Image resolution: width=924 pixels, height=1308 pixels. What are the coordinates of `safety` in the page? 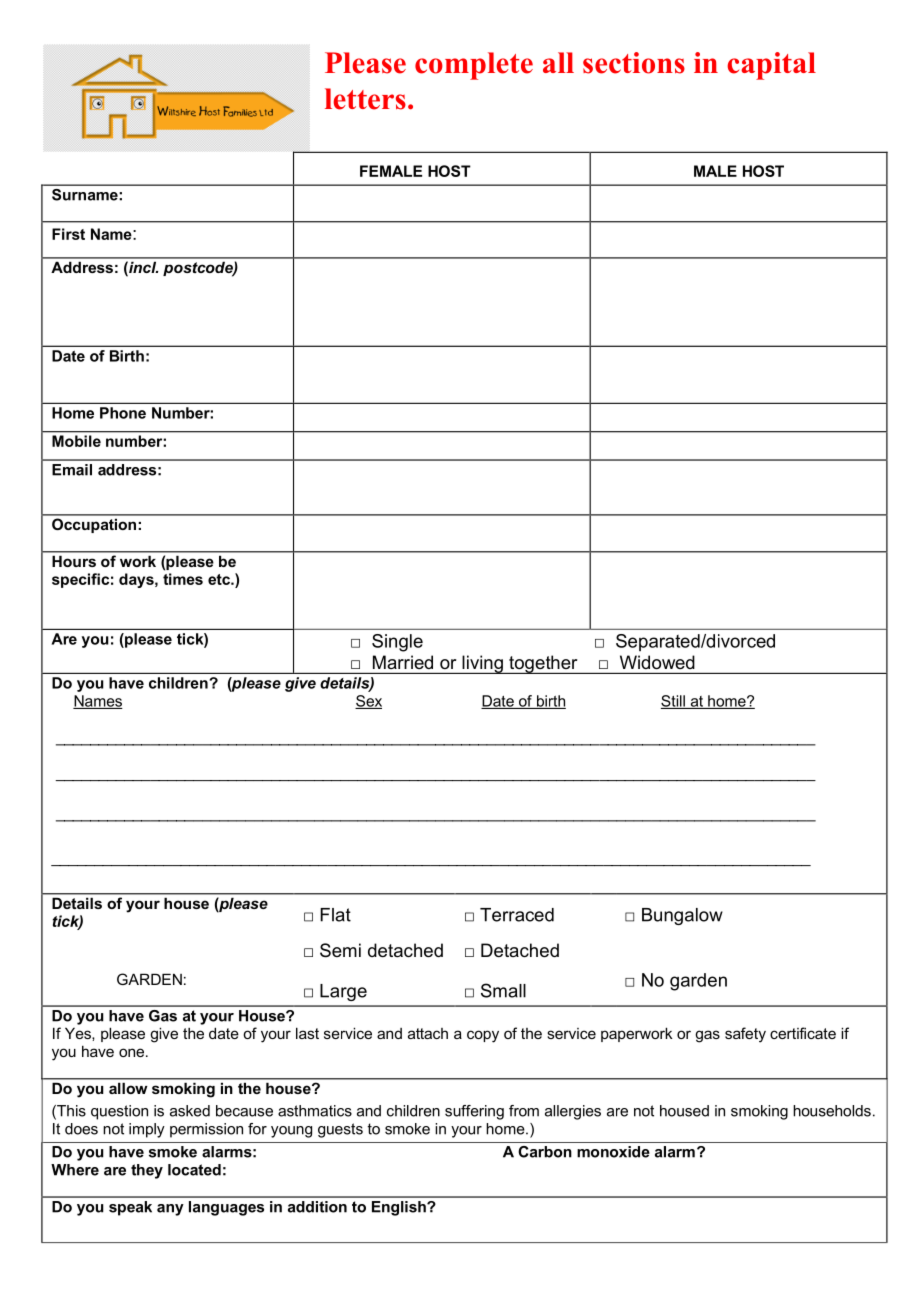 It's located at (745, 1035).
